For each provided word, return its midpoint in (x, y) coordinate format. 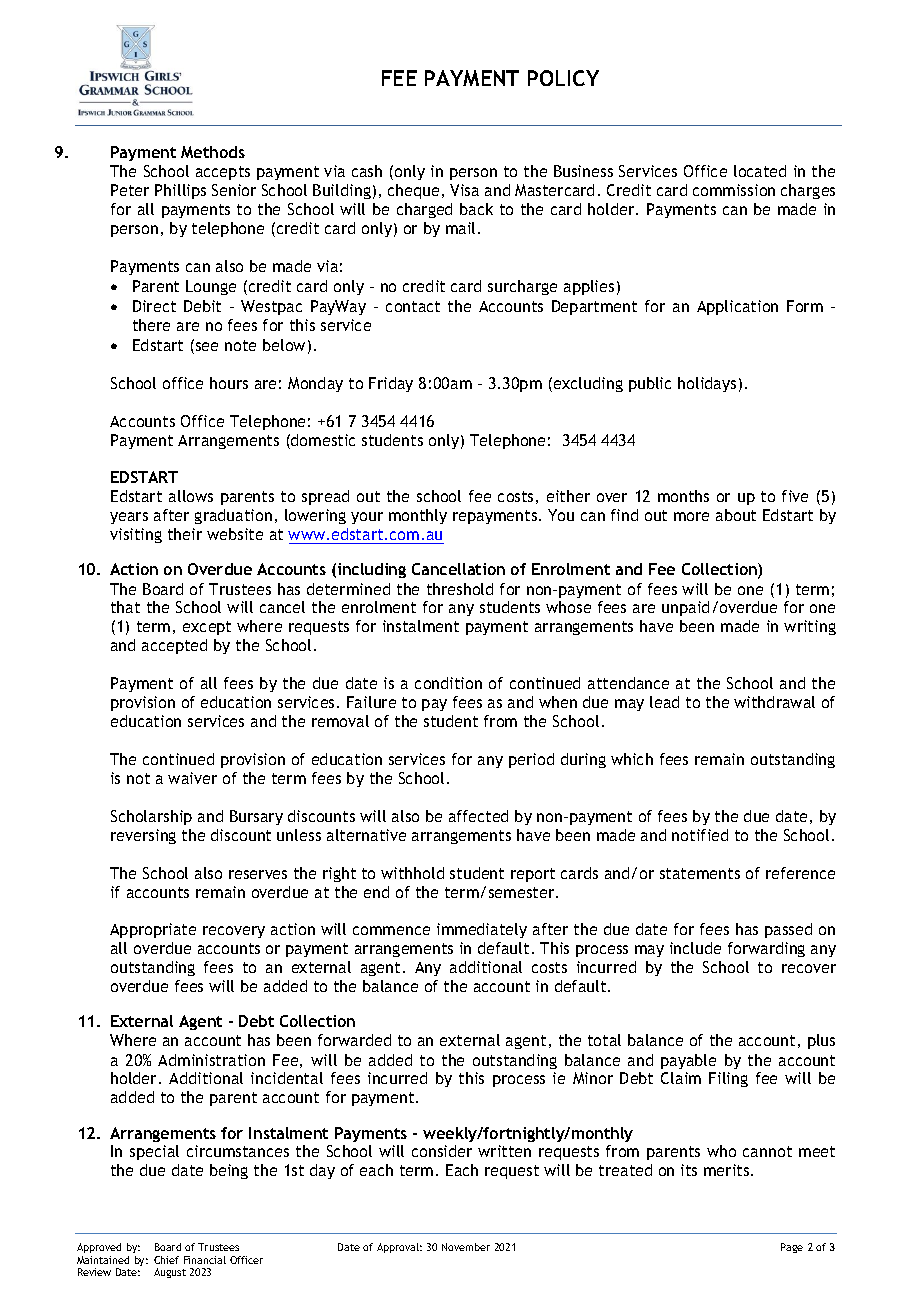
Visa (464, 190)
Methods (213, 152)
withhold (412, 873)
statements (700, 873)
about (736, 515)
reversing (143, 836)
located (760, 171)
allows (191, 496)
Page (792, 1248)
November (466, 1247)
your (367, 518)
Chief (166, 1260)
